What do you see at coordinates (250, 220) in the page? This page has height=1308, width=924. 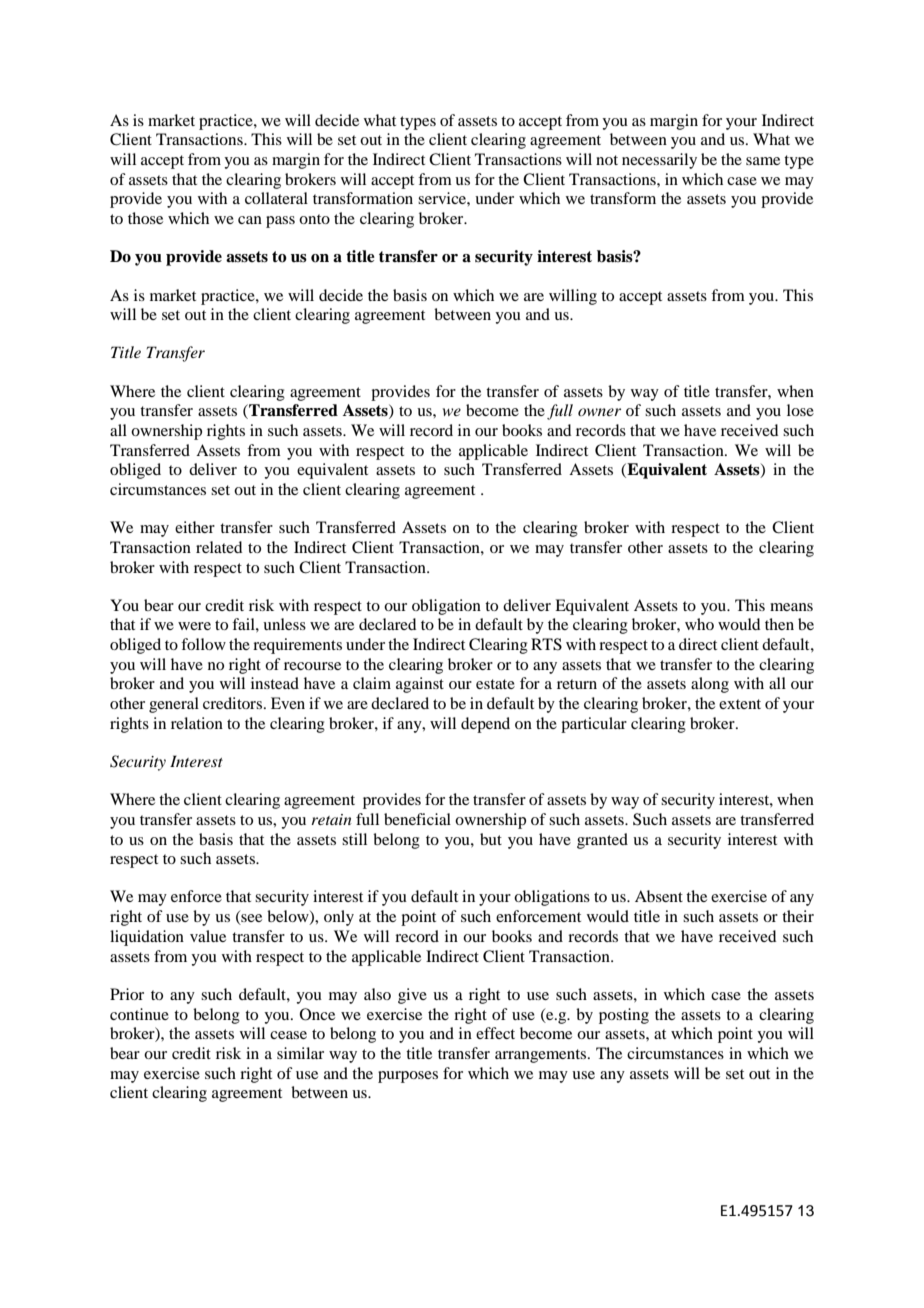 I see `can` at bounding box center [250, 220].
